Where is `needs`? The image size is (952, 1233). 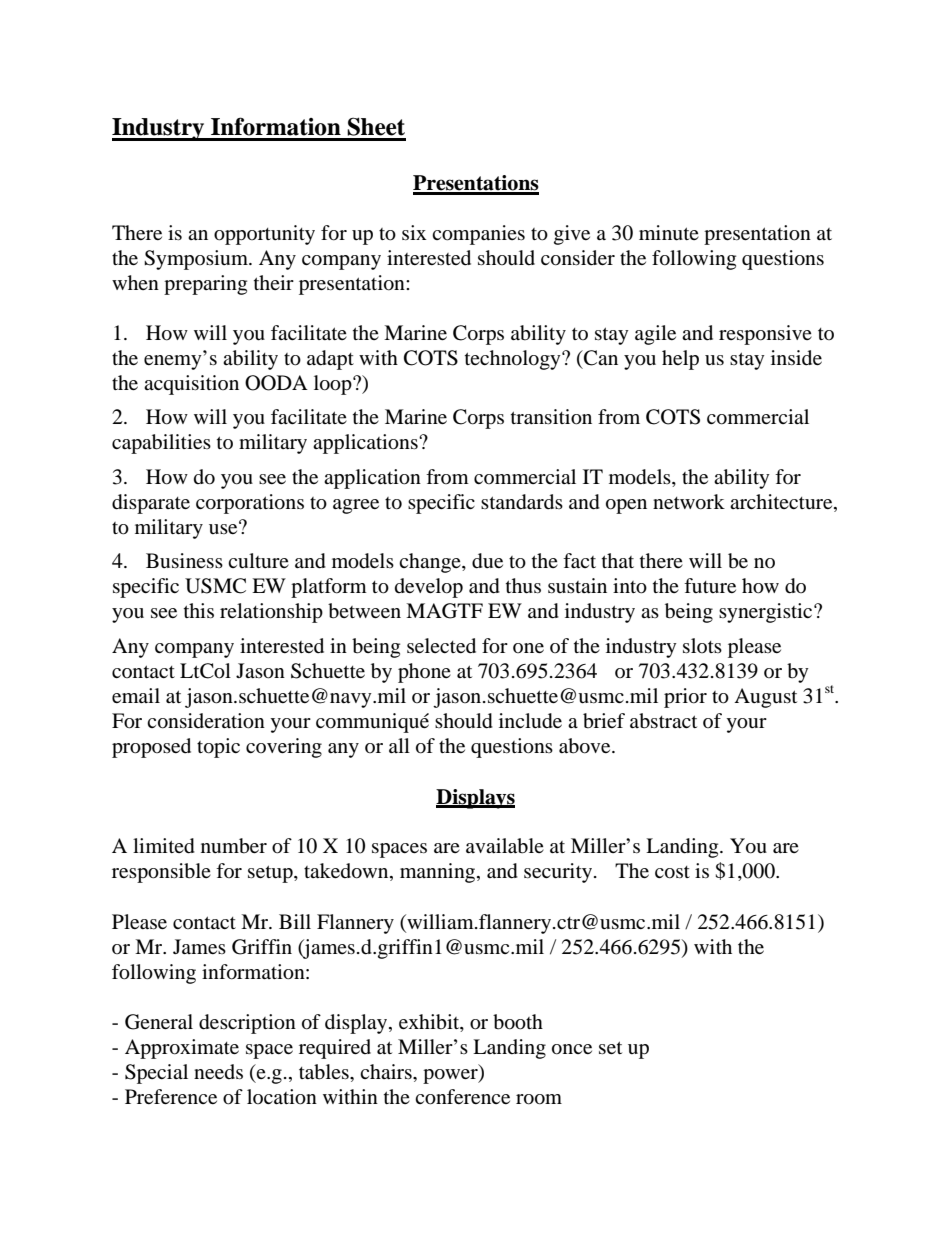 needs is located at coordinates (218, 1071).
